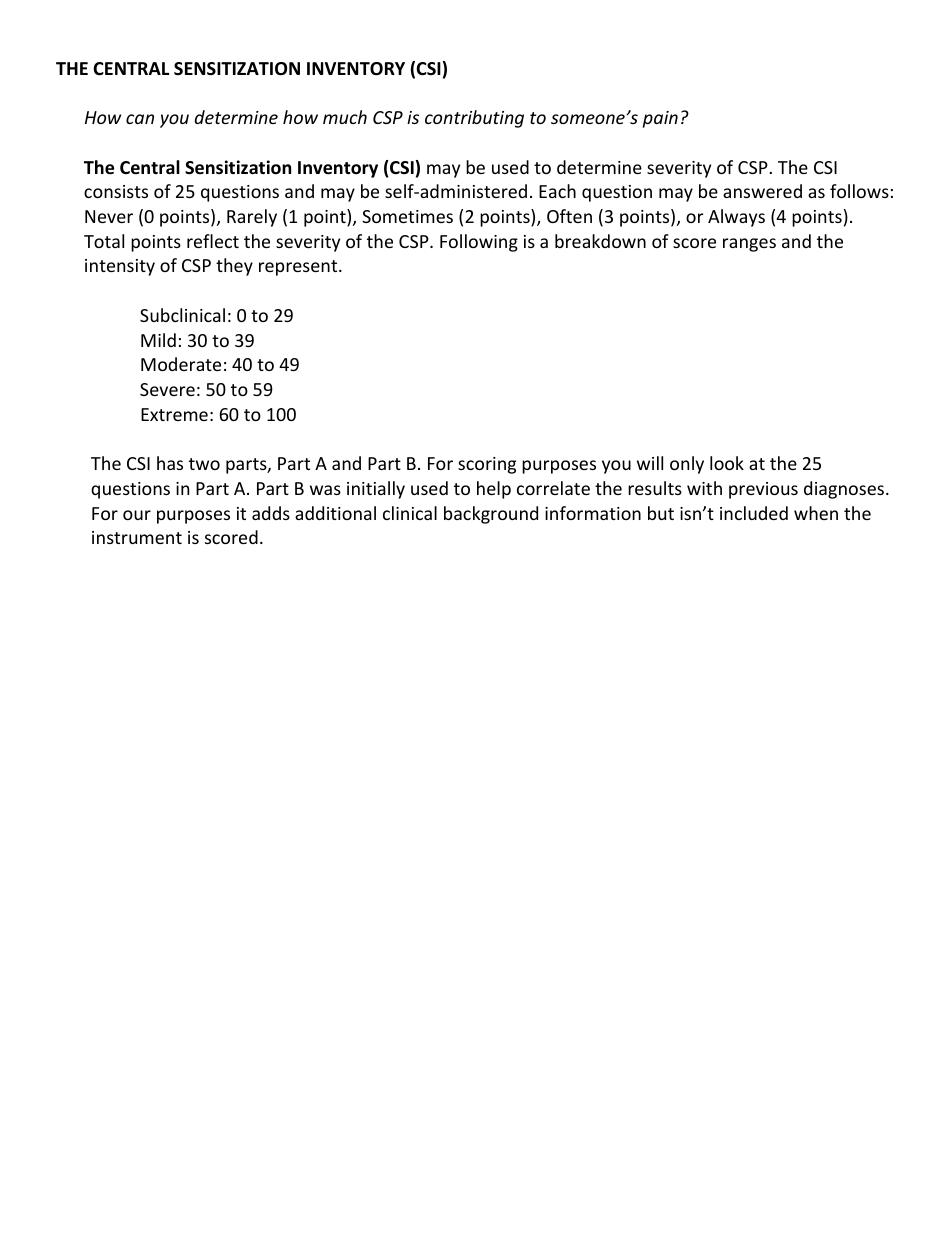 The width and height of the image is (952, 1233). Describe the element at coordinates (491, 515) in the image. I see `background` at that location.
